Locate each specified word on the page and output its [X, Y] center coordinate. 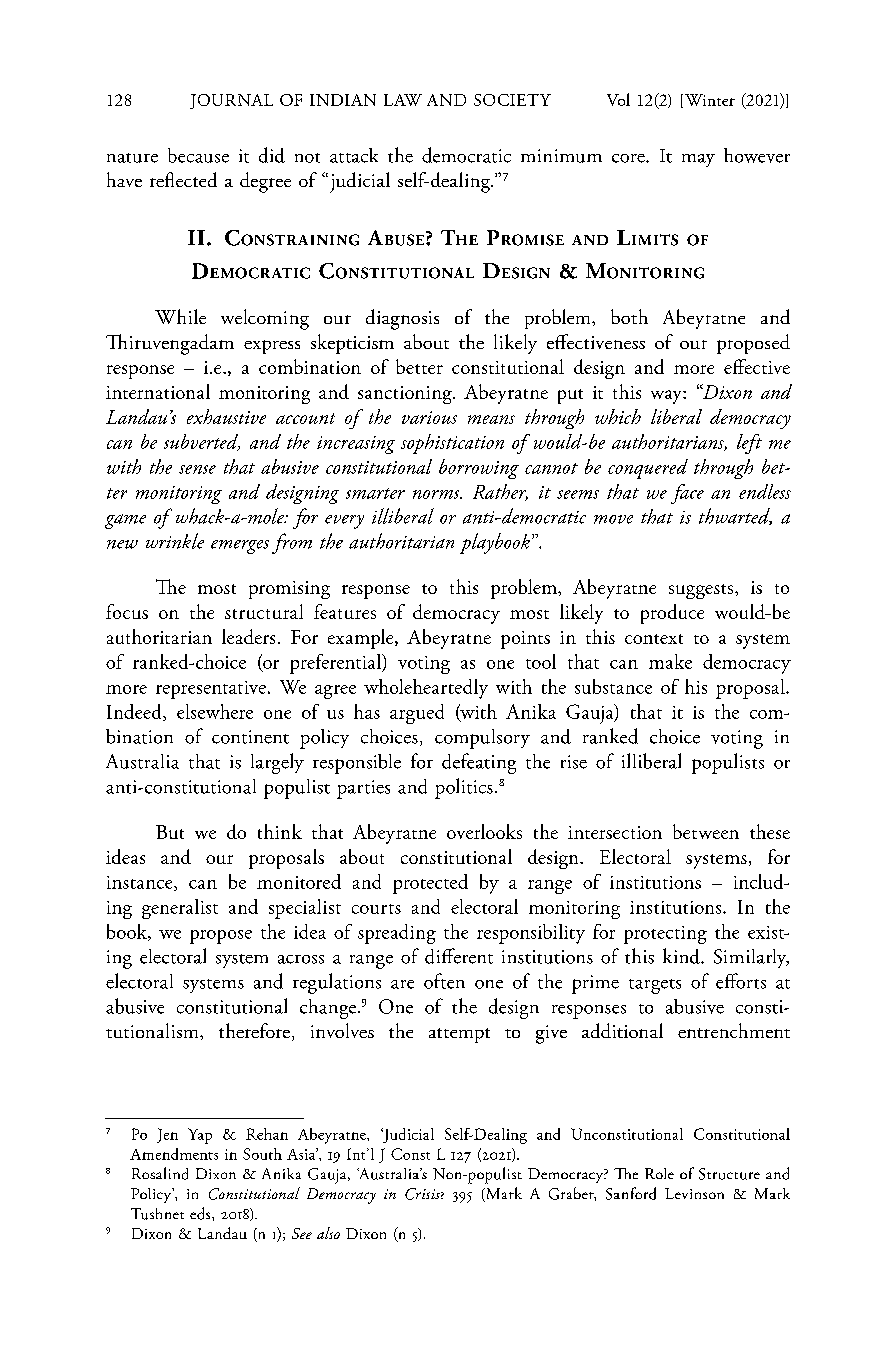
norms [437, 494]
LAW [403, 100]
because [198, 155]
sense [197, 469]
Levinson [694, 1193]
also [328, 1233]
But [170, 832]
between [706, 831]
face [687, 494]
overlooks [484, 831]
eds [201, 1213]
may [698, 160]
